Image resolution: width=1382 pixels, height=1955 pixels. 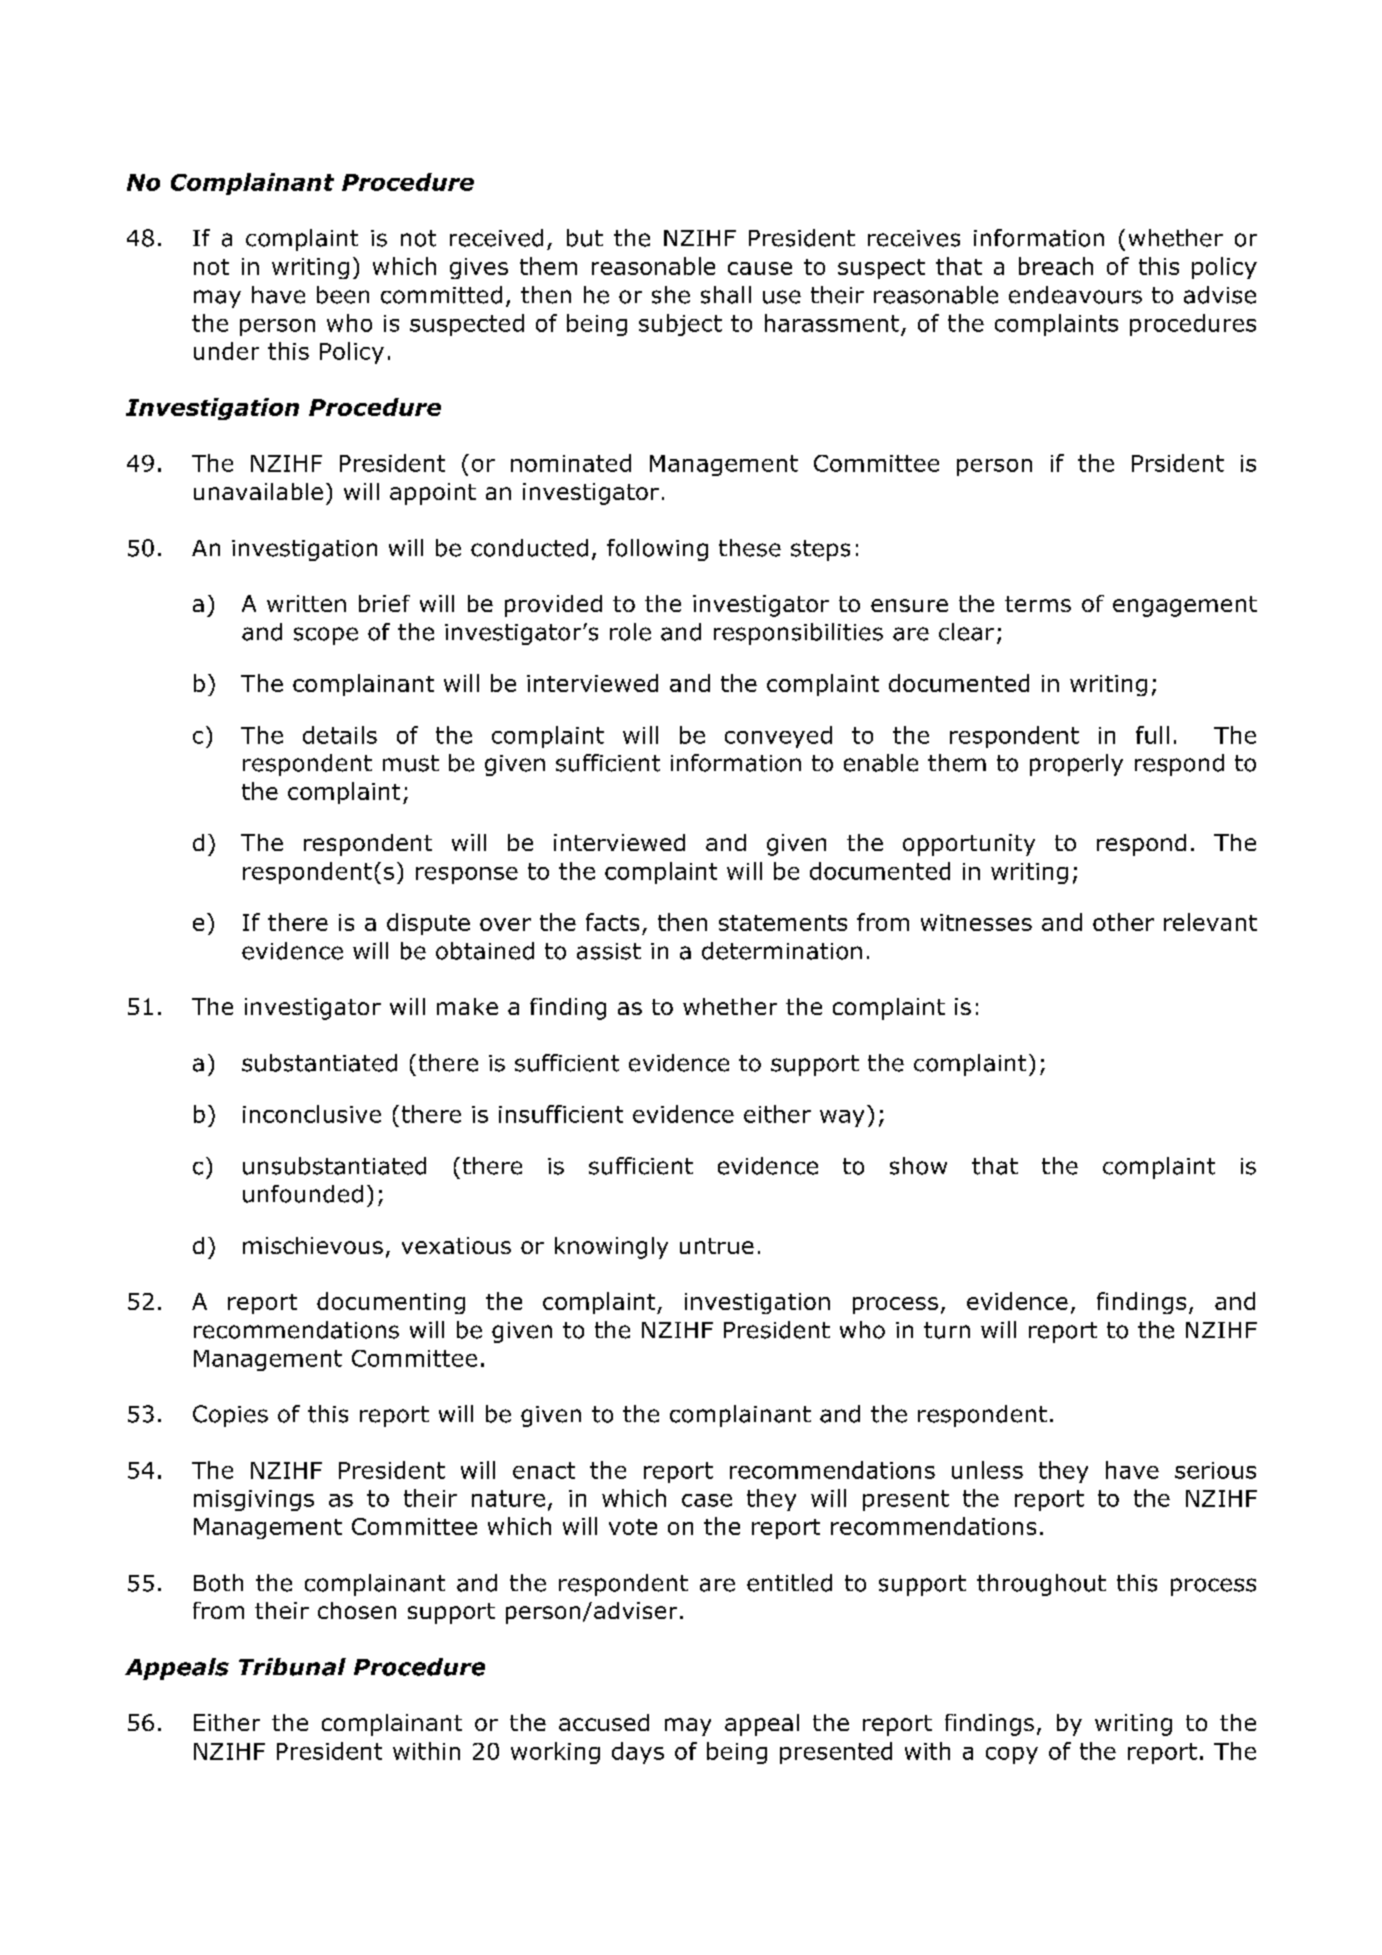 What do you see at coordinates (1075, 295) in the image?
I see `endeavours` at bounding box center [1075, 295].
